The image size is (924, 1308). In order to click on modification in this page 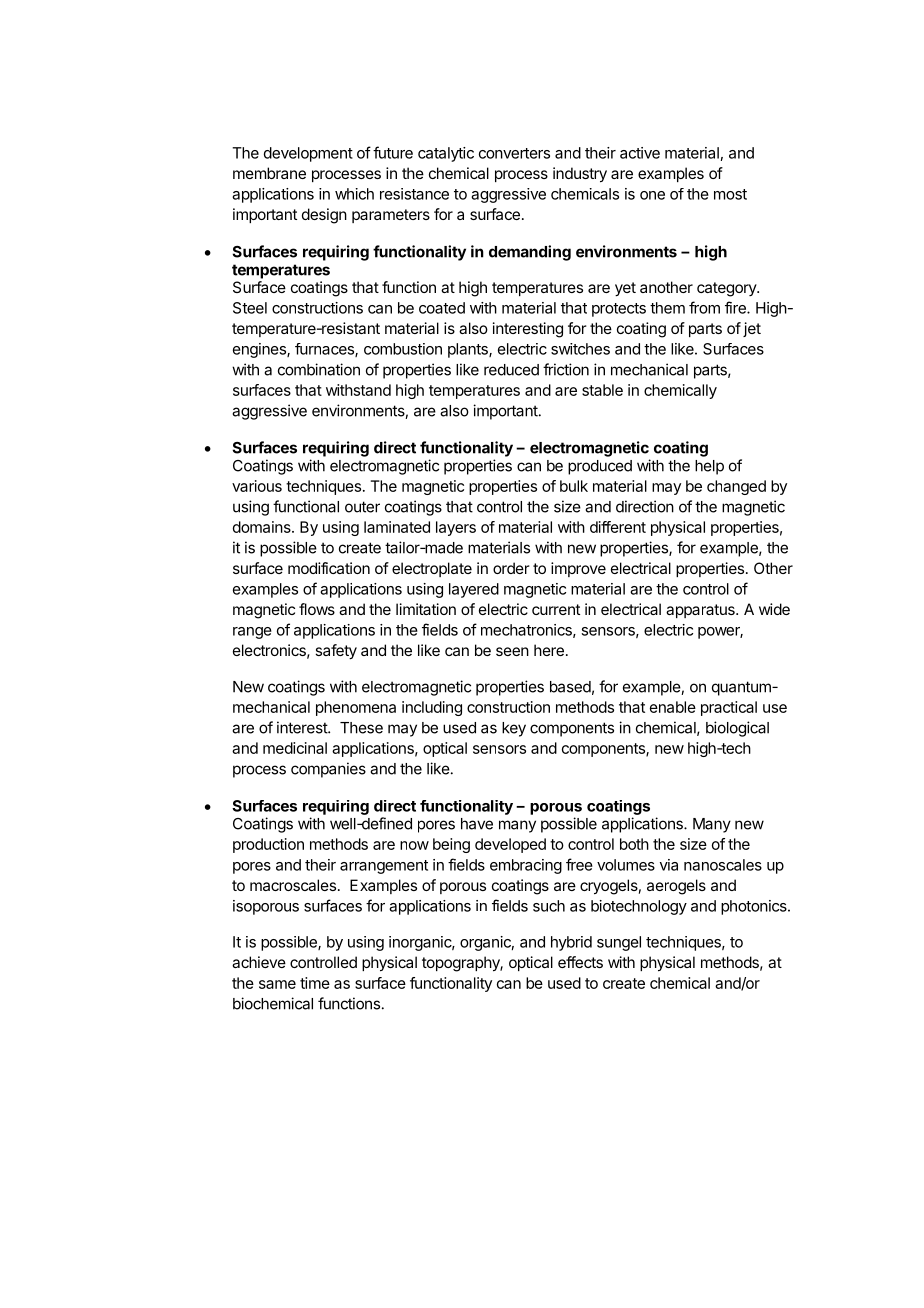, I will do `click(329, 568)`.
